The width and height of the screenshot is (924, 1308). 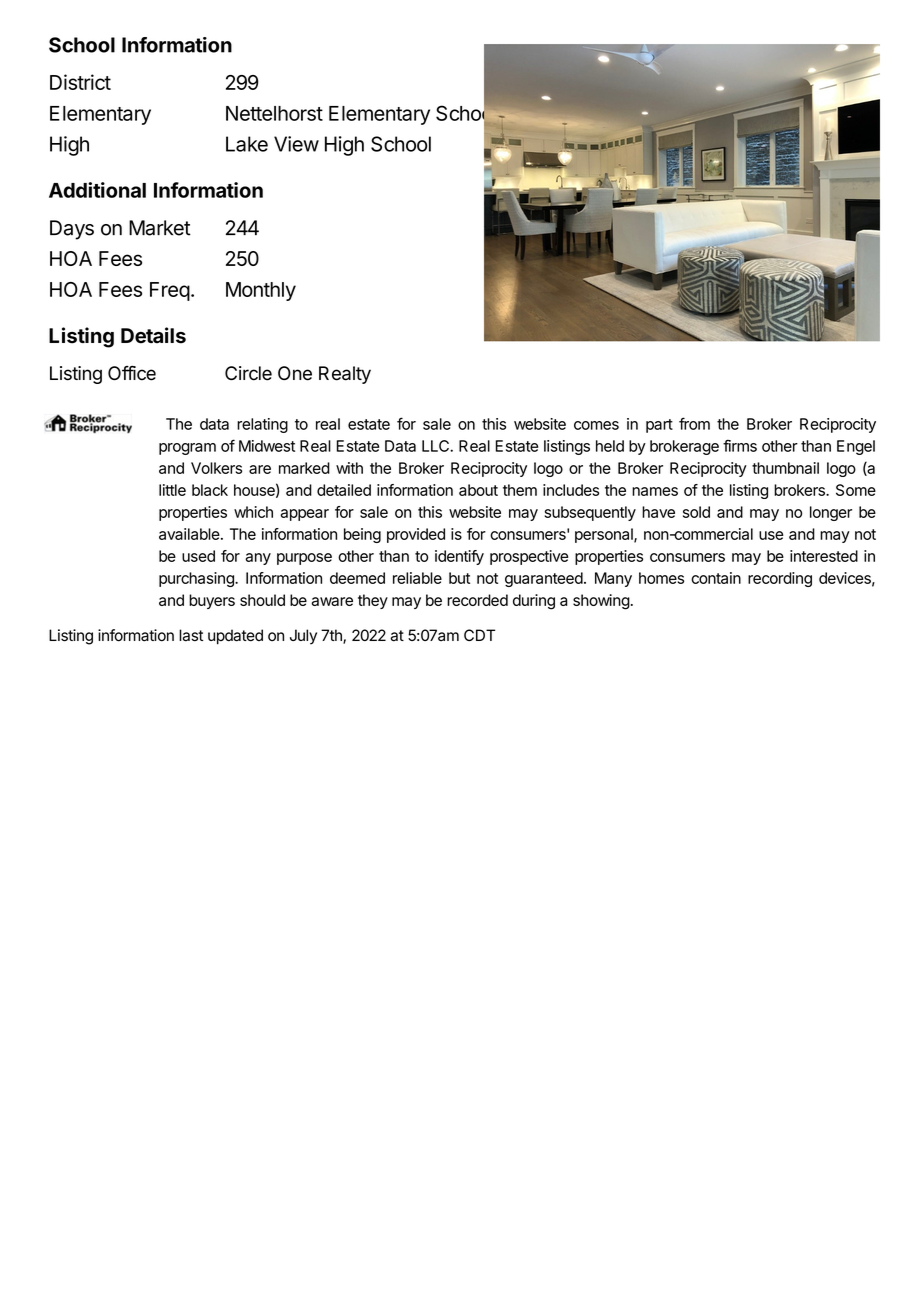 I want to click on District, so click(x=80, y=82).
